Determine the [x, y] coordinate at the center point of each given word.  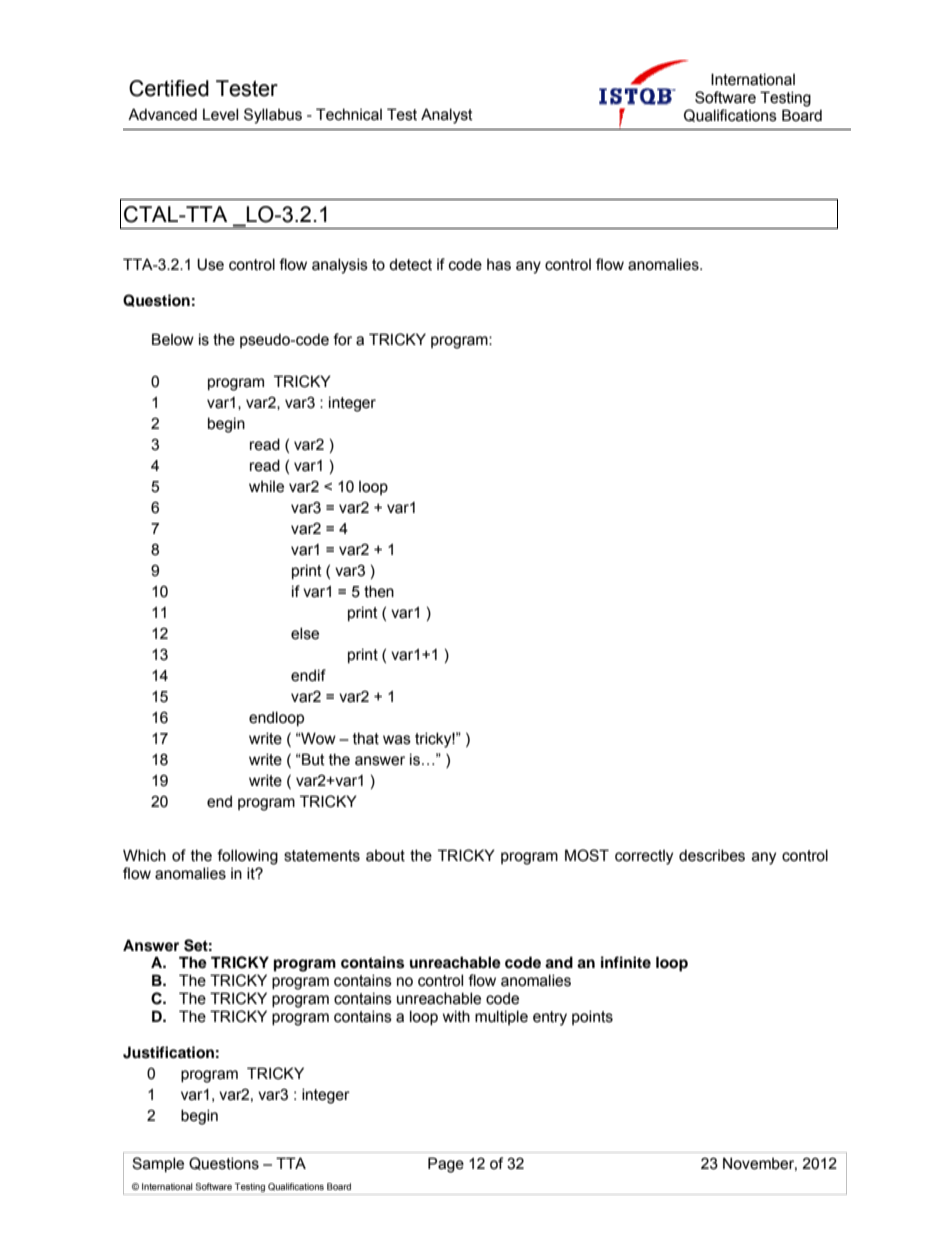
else [305, 633]
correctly [644, 857]
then [379, 591]
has [499, 265]
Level [220, 114]
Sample [158, 1164]
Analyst [447, 116]
